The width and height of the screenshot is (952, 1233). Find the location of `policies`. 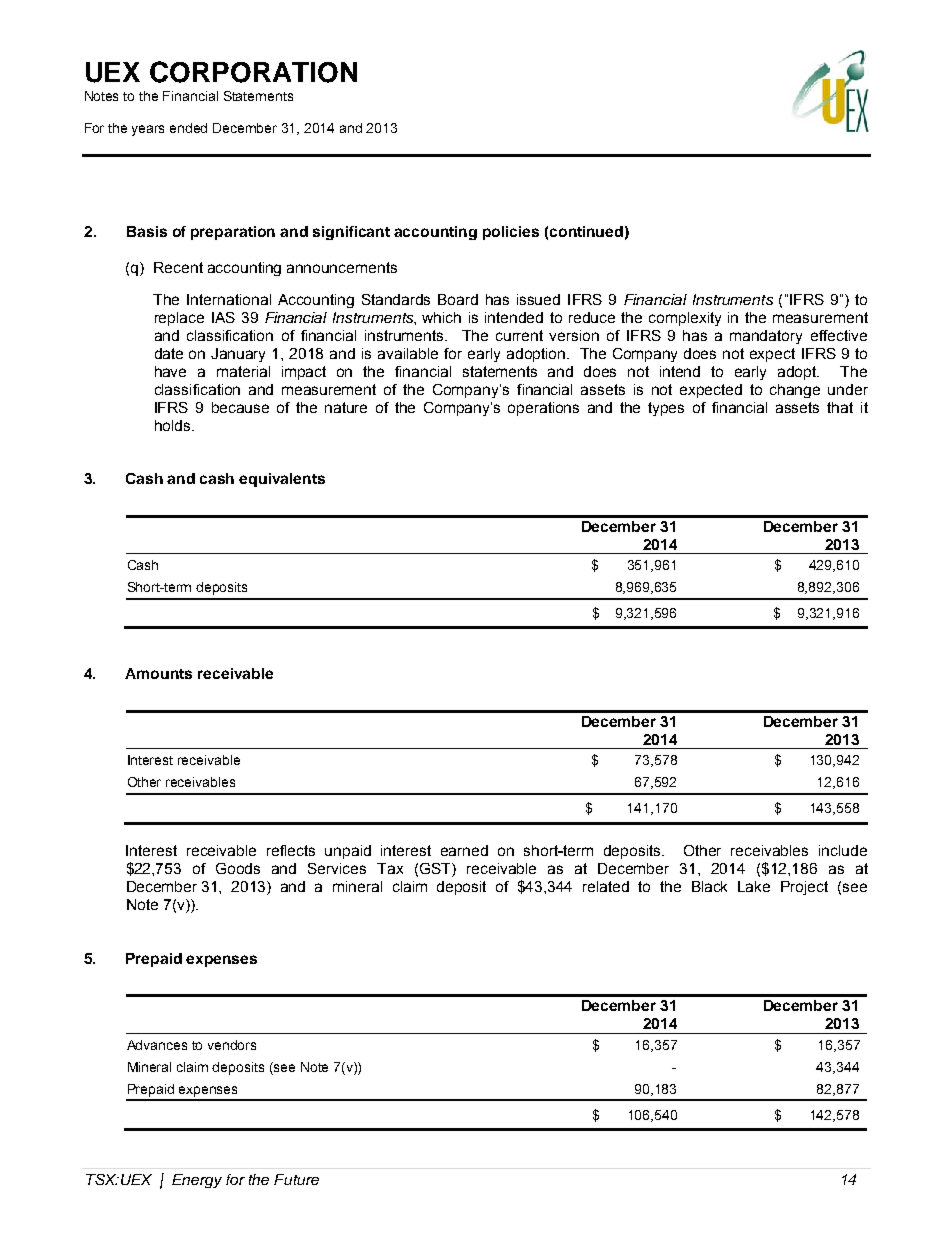

policies is located at coordinates (511, 233).
